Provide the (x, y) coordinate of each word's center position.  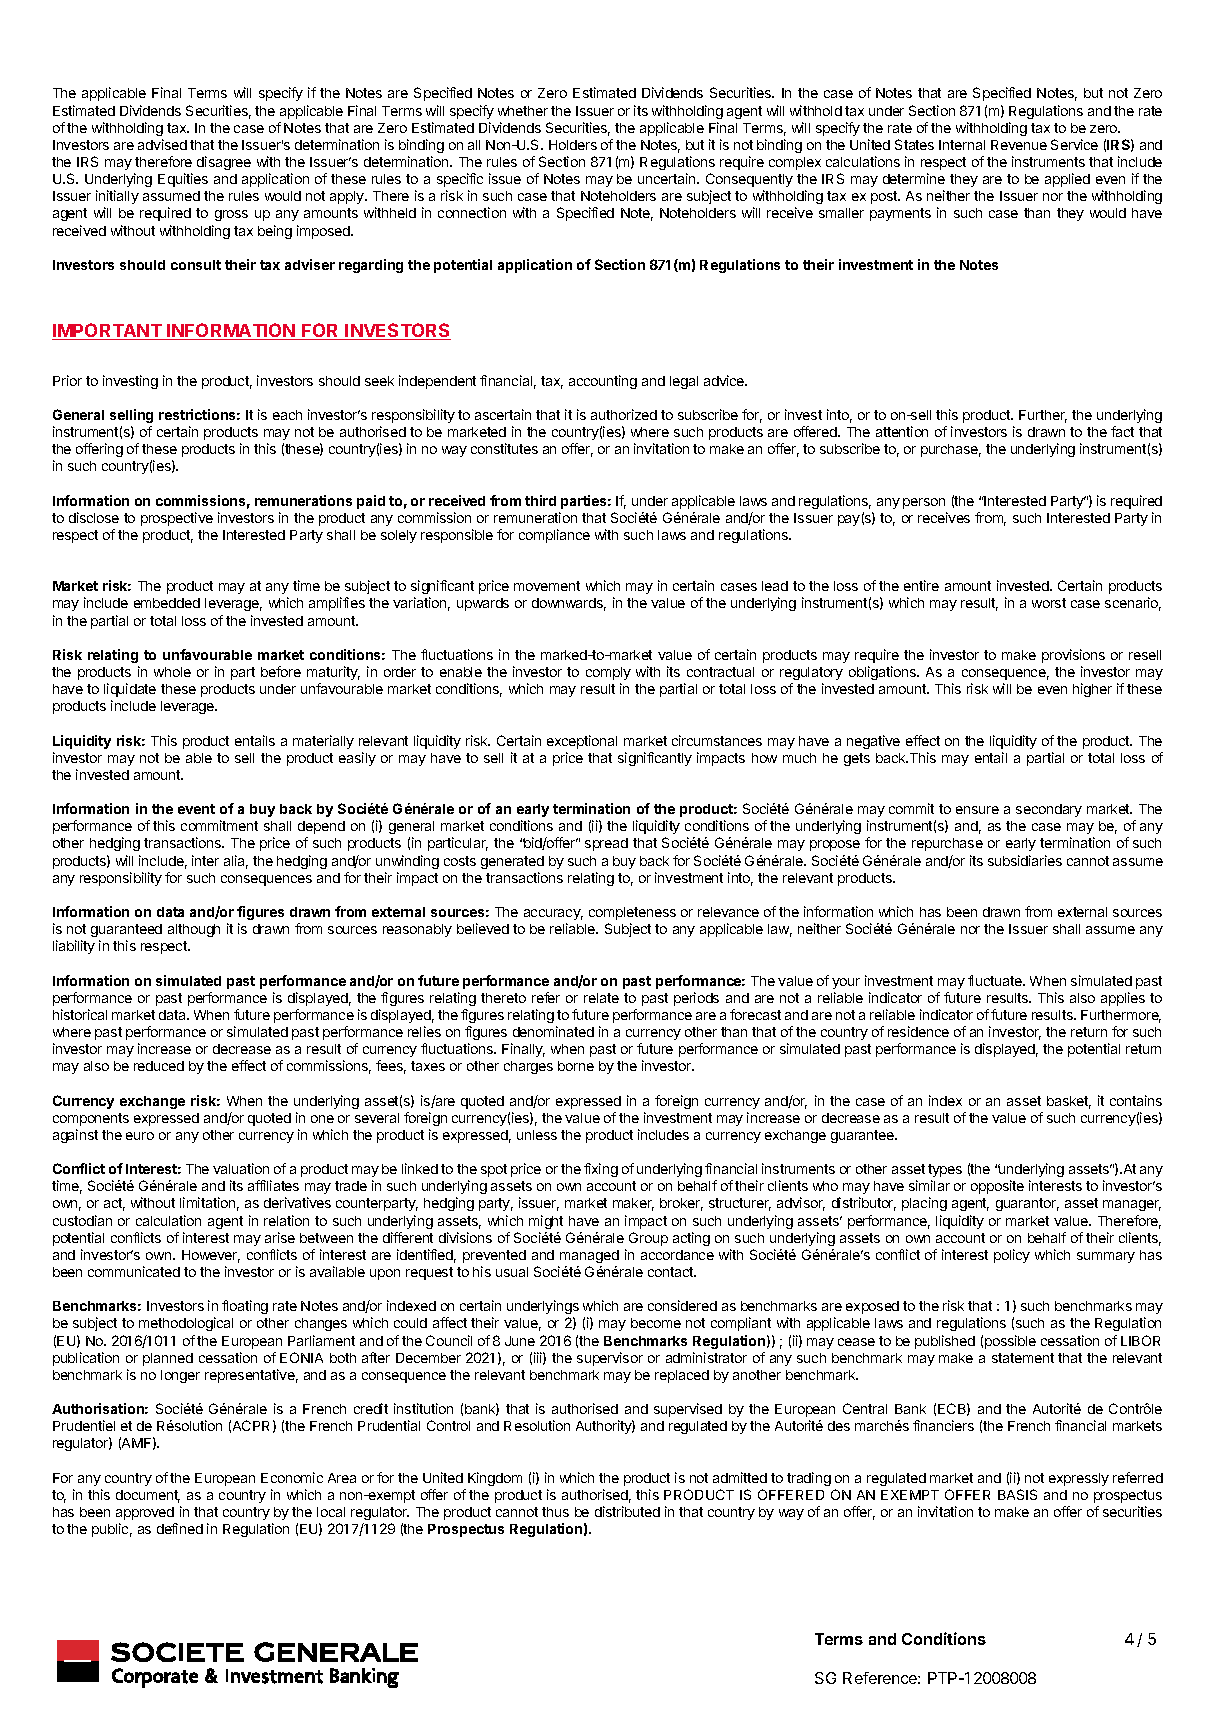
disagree (224, 163)
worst (1049, 603)
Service (1074, 144)
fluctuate (996, 980)
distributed (627, 1511)
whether (523, 111)
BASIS (1017, 1494)
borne (576, 1066)
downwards (569, 604)
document (148, 1496)
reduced (159, 1066)
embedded (167, 603)
